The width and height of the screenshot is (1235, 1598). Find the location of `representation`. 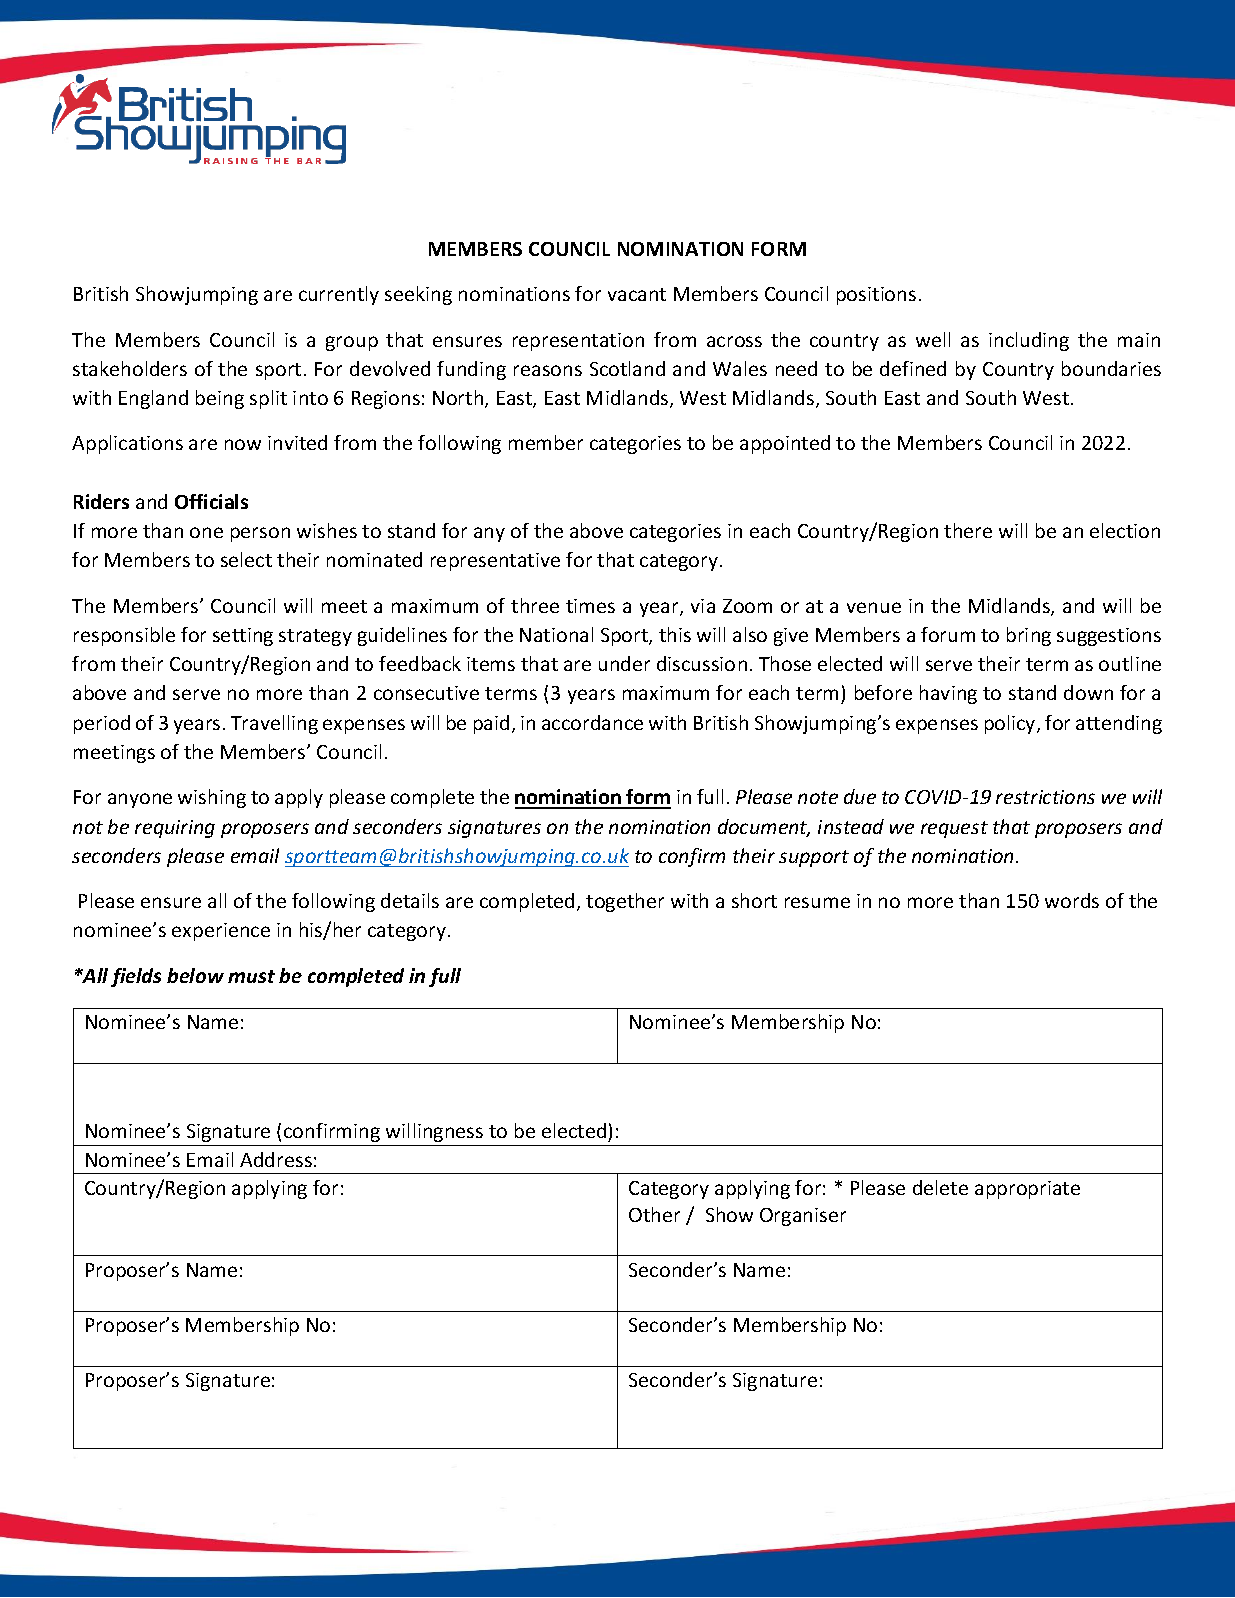

representation is located at coordinates (578, 342).
